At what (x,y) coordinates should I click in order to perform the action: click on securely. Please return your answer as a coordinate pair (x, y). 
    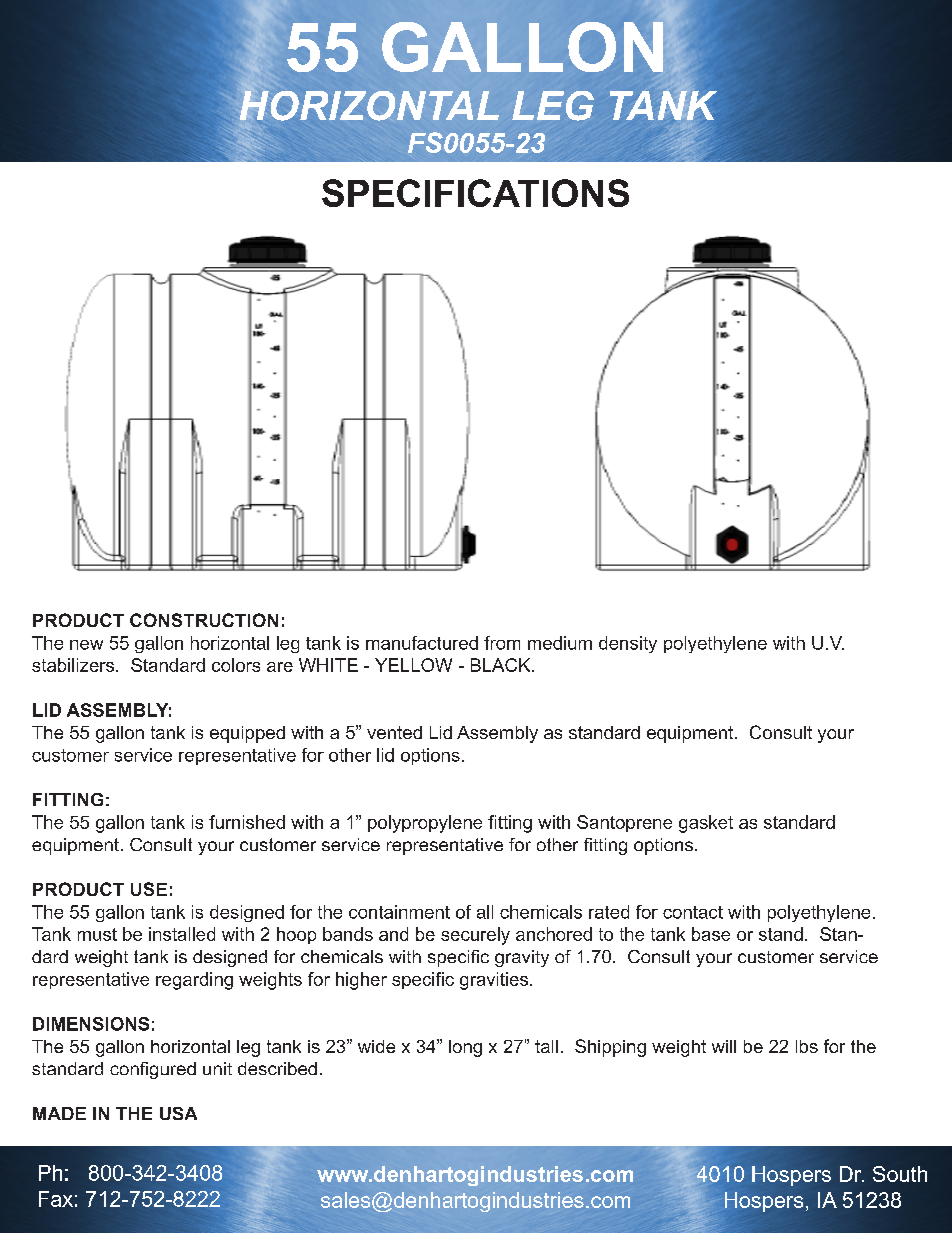
    Looking at the image, I should click on (475, 936).
